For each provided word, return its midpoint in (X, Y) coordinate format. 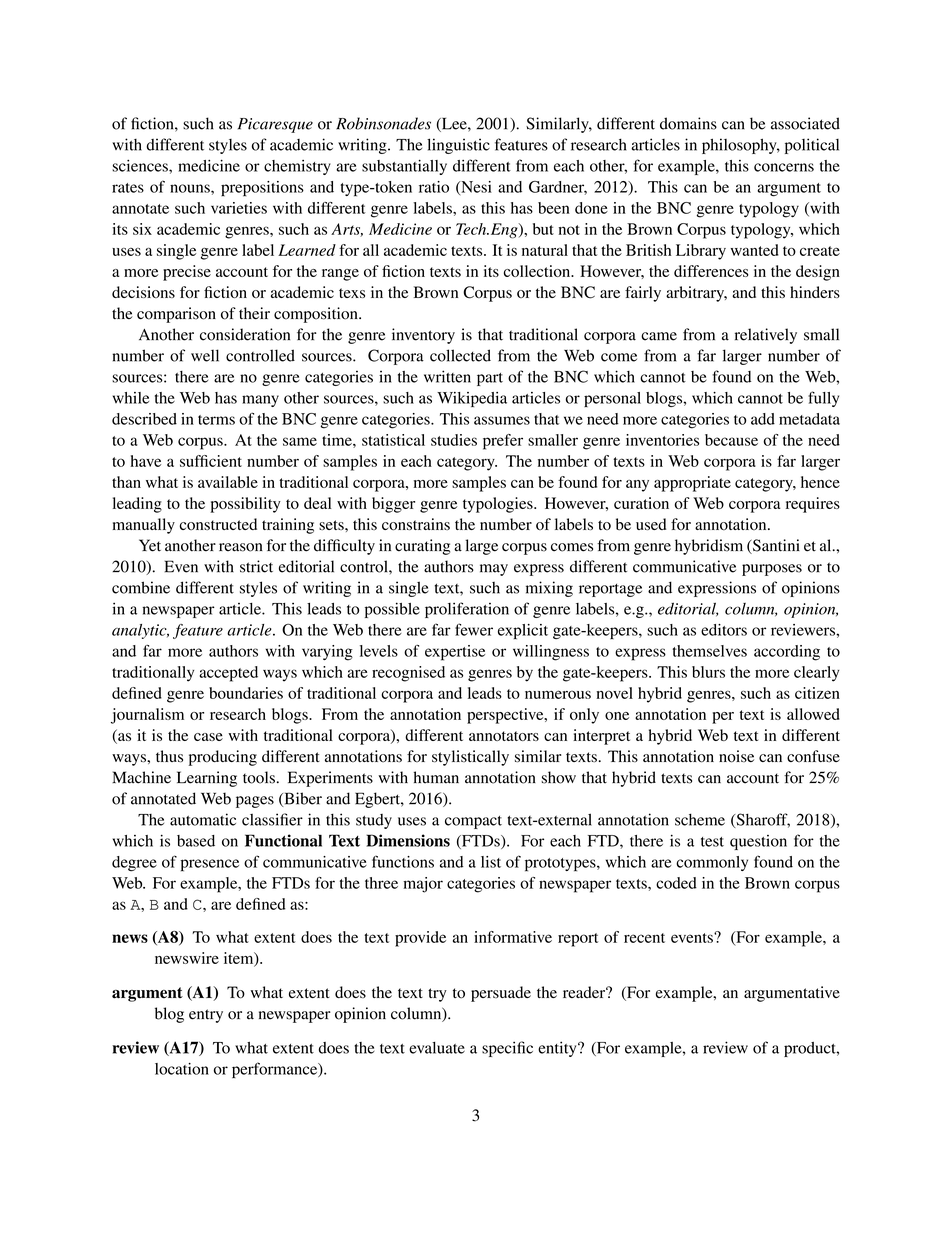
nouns (191, 188)
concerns (784, 167)
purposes (772, 570)
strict (256, 566)
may (494, 570)
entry (206, 1016)
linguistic (458, 146)
